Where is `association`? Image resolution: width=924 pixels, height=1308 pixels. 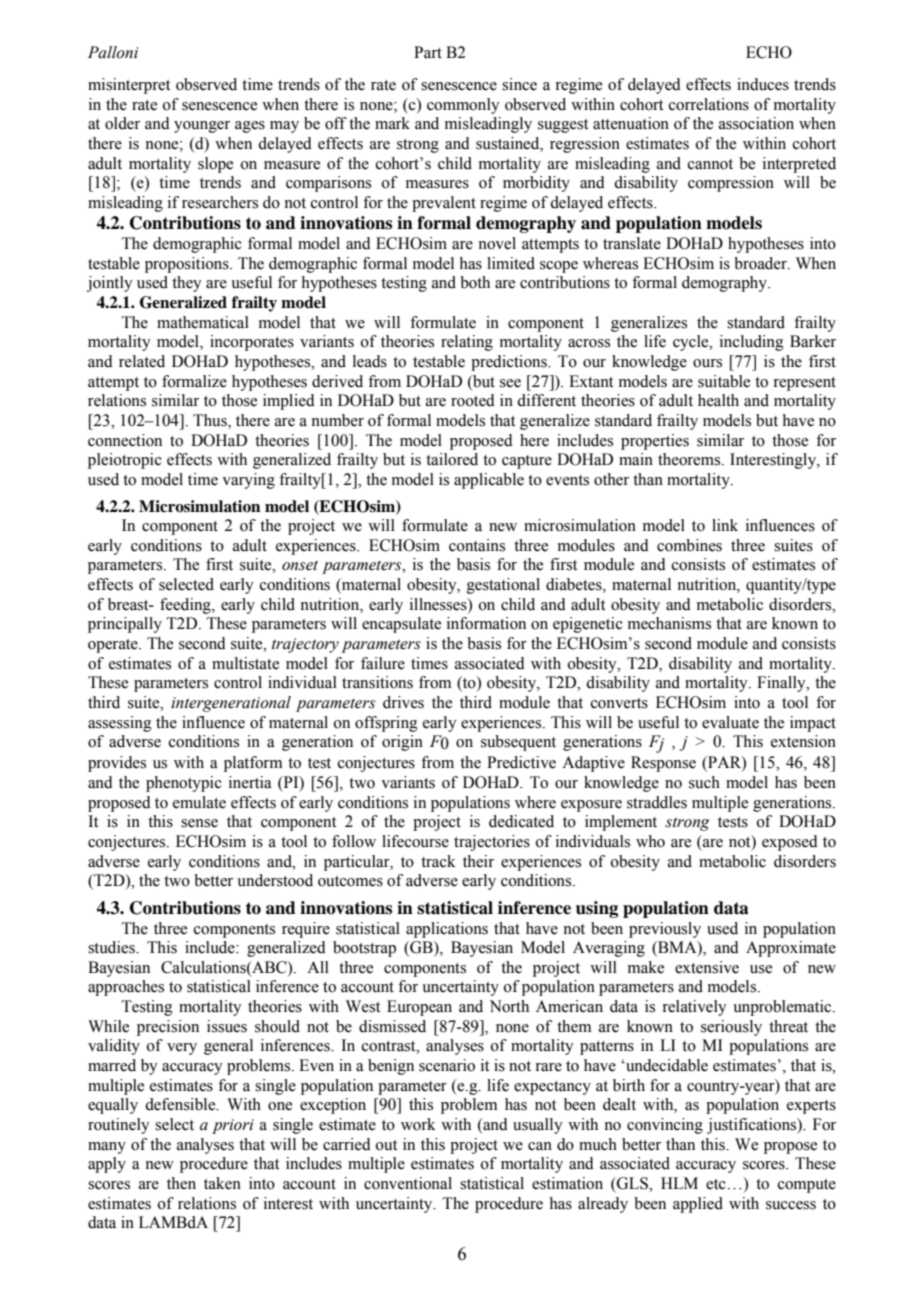 association is located at coordinates (756, 123).
